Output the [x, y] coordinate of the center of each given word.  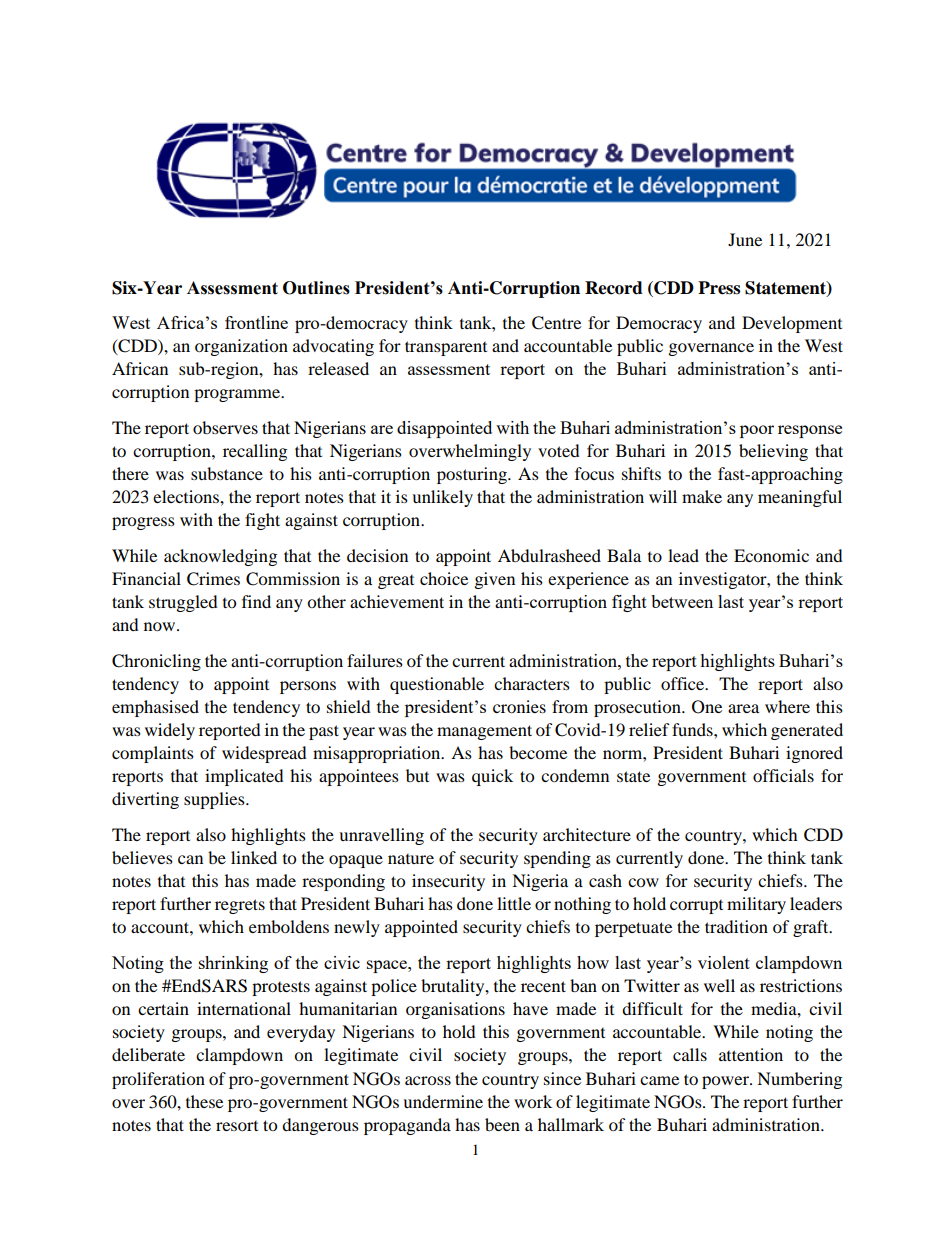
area [743, 708]
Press [719, 288]
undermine [443, 1101]
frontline [256, 322]
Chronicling [156, 662]
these [204, 1101]
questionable [437, 685]
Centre [556, 323]
